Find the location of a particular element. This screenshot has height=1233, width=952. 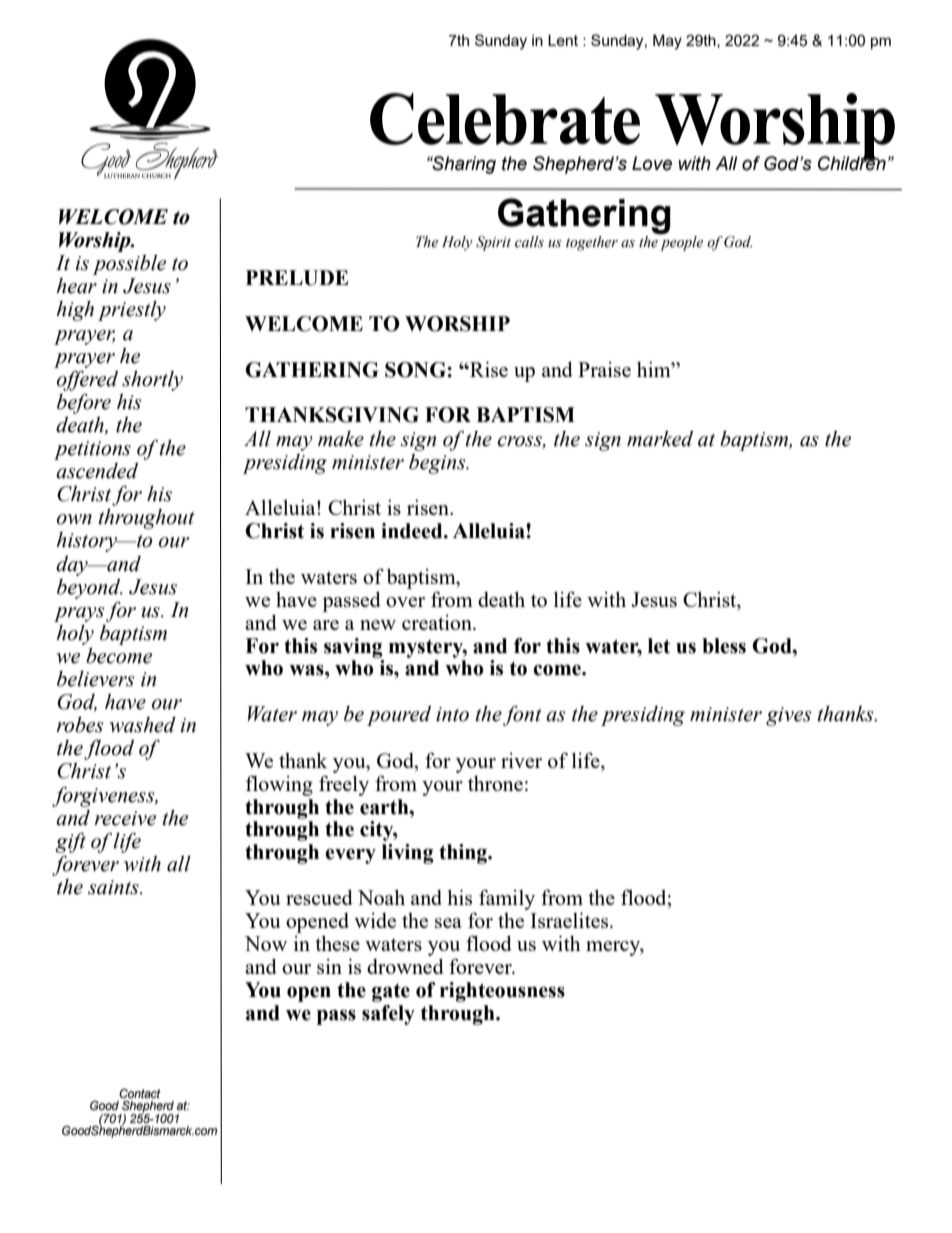

believers is located at coordinates (96, 679).
